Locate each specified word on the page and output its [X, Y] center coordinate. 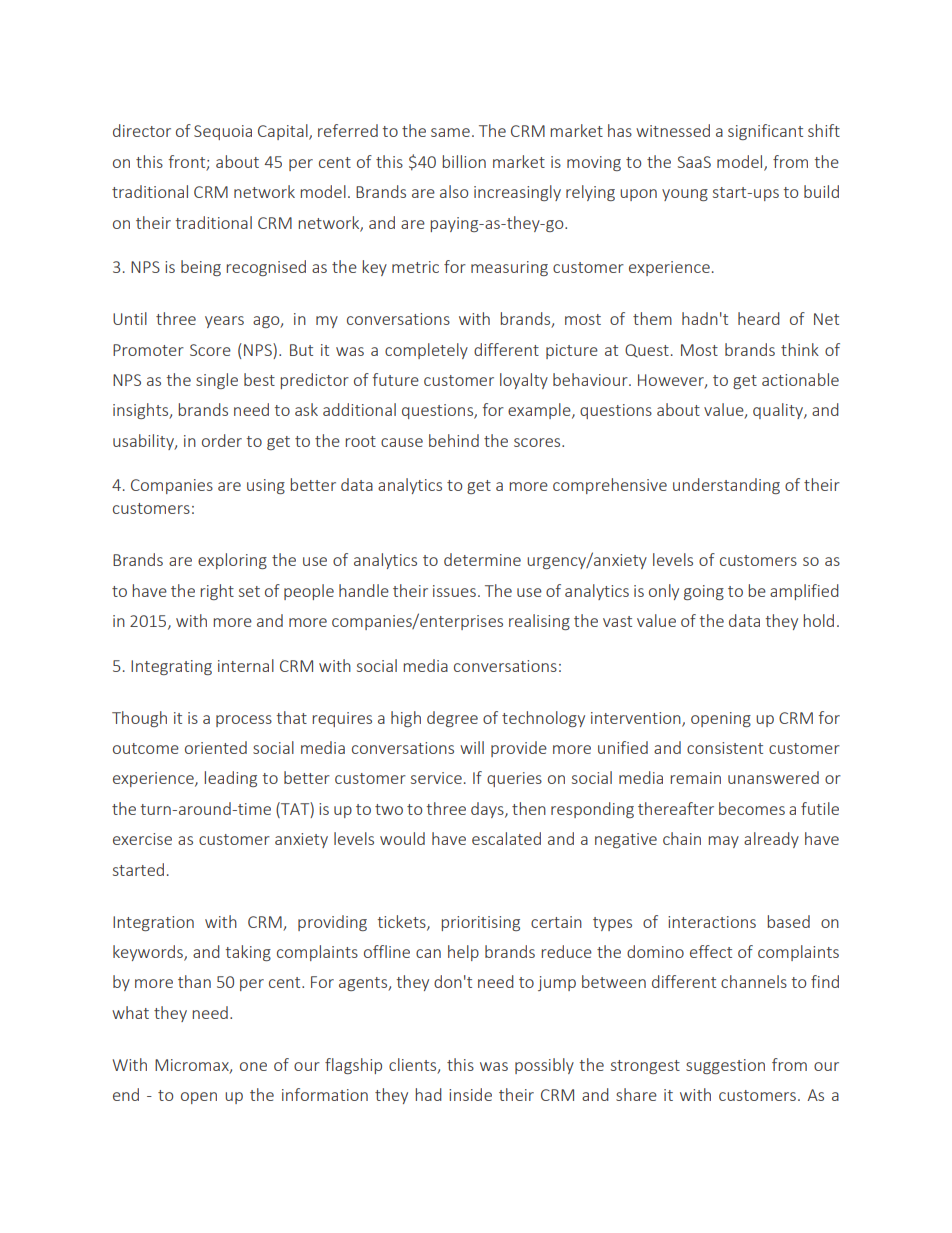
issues [454, 591]
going [704, 592]
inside [470, 1094]
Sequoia [223, 132]
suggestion [725, 1066]
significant [765, 132]
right [217, 592]
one [253, 1066]
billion [464, 161]
